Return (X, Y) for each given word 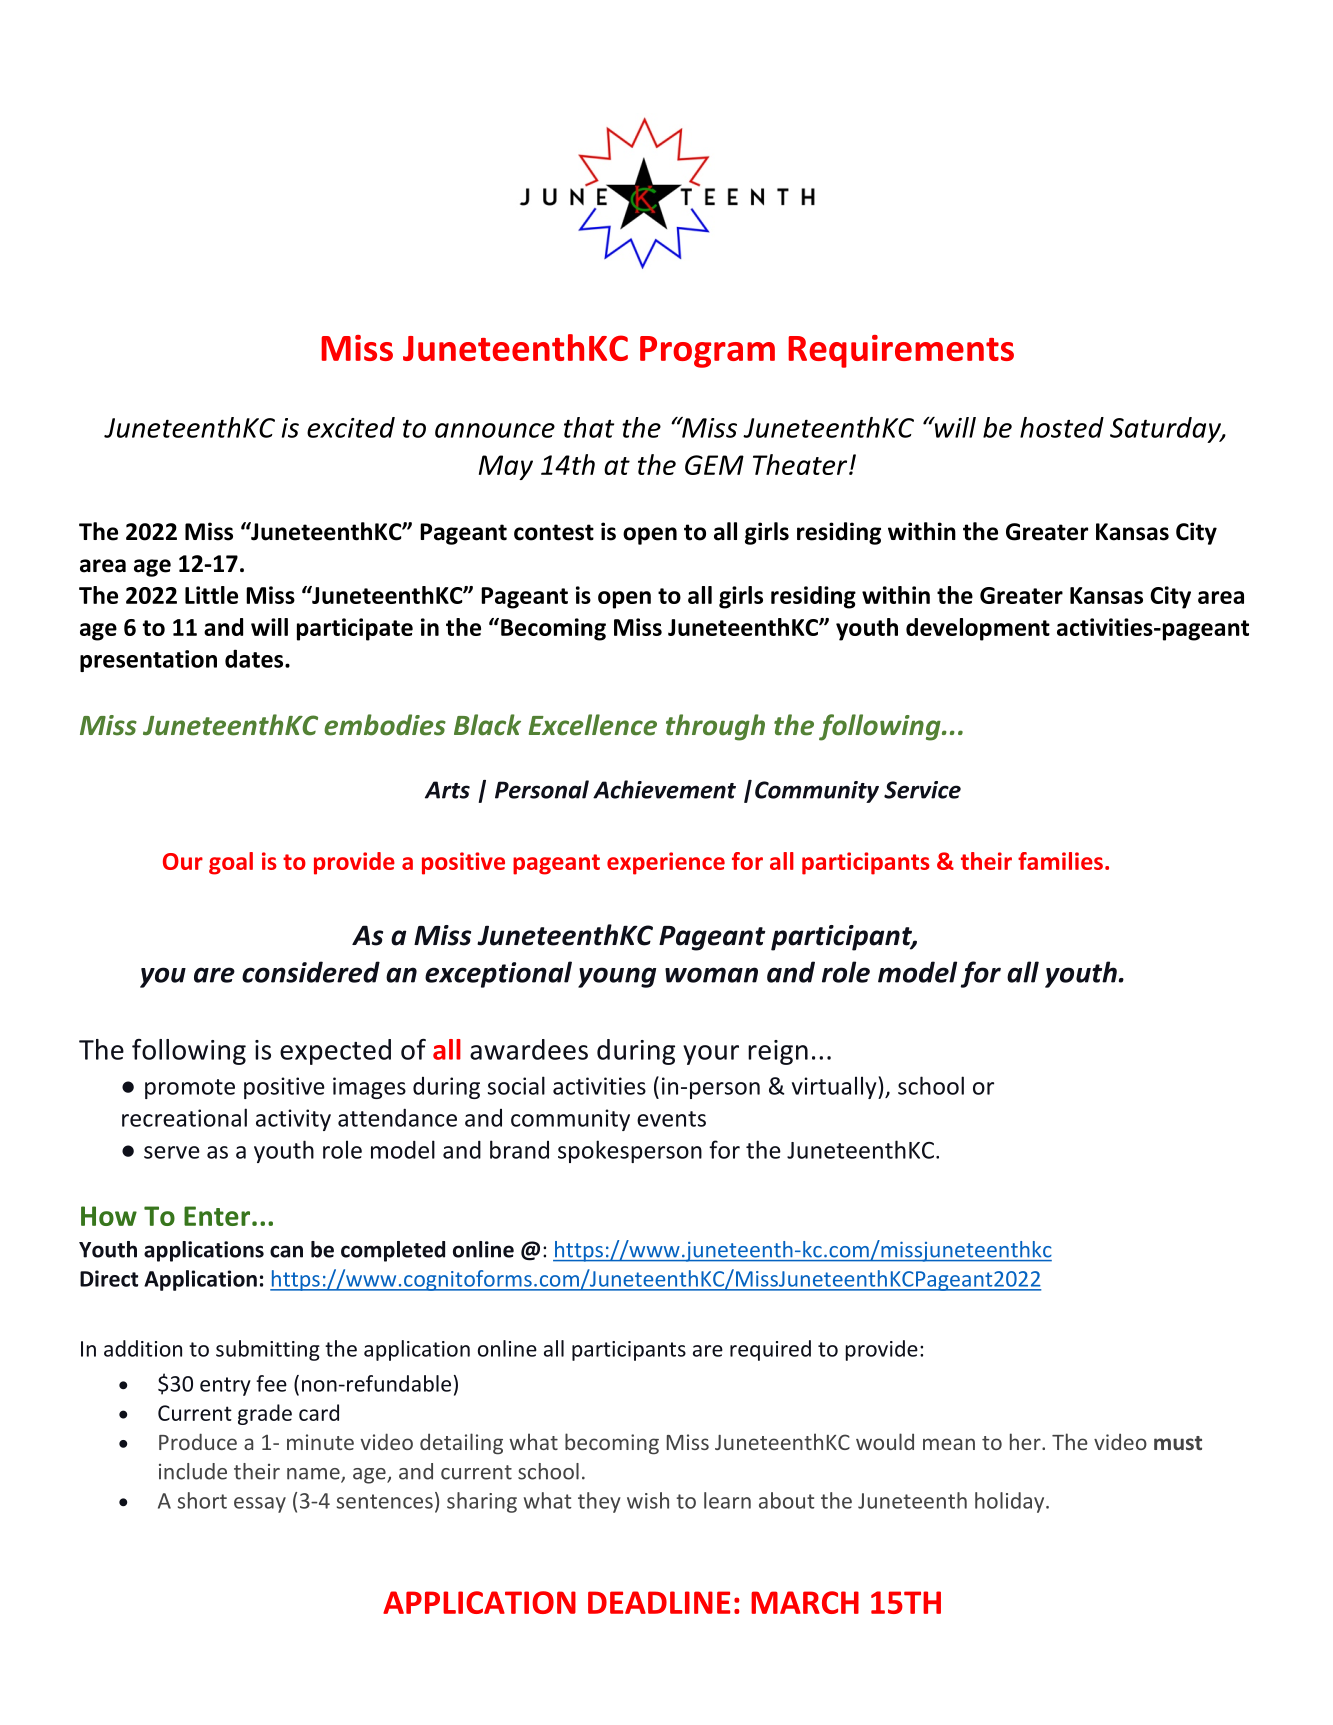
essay (260, 1505)
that (589, 427)
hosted (1062, 427)
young (617, 977)
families (1060, 861)
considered (311, 972)
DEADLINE (659, 1602)
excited (351, 427)
